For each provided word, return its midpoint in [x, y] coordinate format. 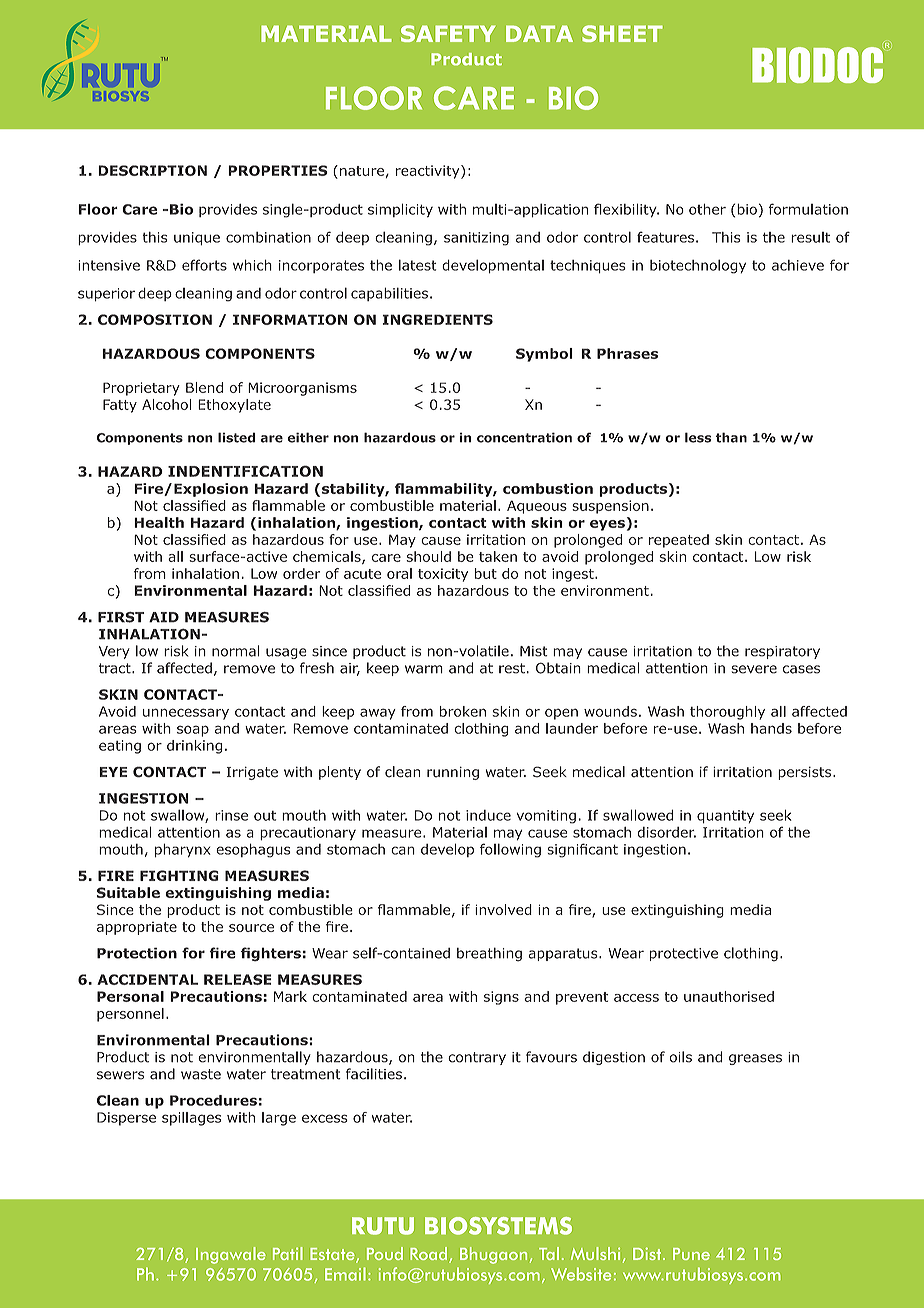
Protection [137, 953]
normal [236, 651]
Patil [288, 1253]
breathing [489, 954]
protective [683, 954]
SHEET [622, 33]
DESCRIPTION [152, 170]
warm [424, 669]
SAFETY [448, 33]
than [731, 437]
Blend [204, 387]
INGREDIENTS [437, 319]
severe [754, 669]
